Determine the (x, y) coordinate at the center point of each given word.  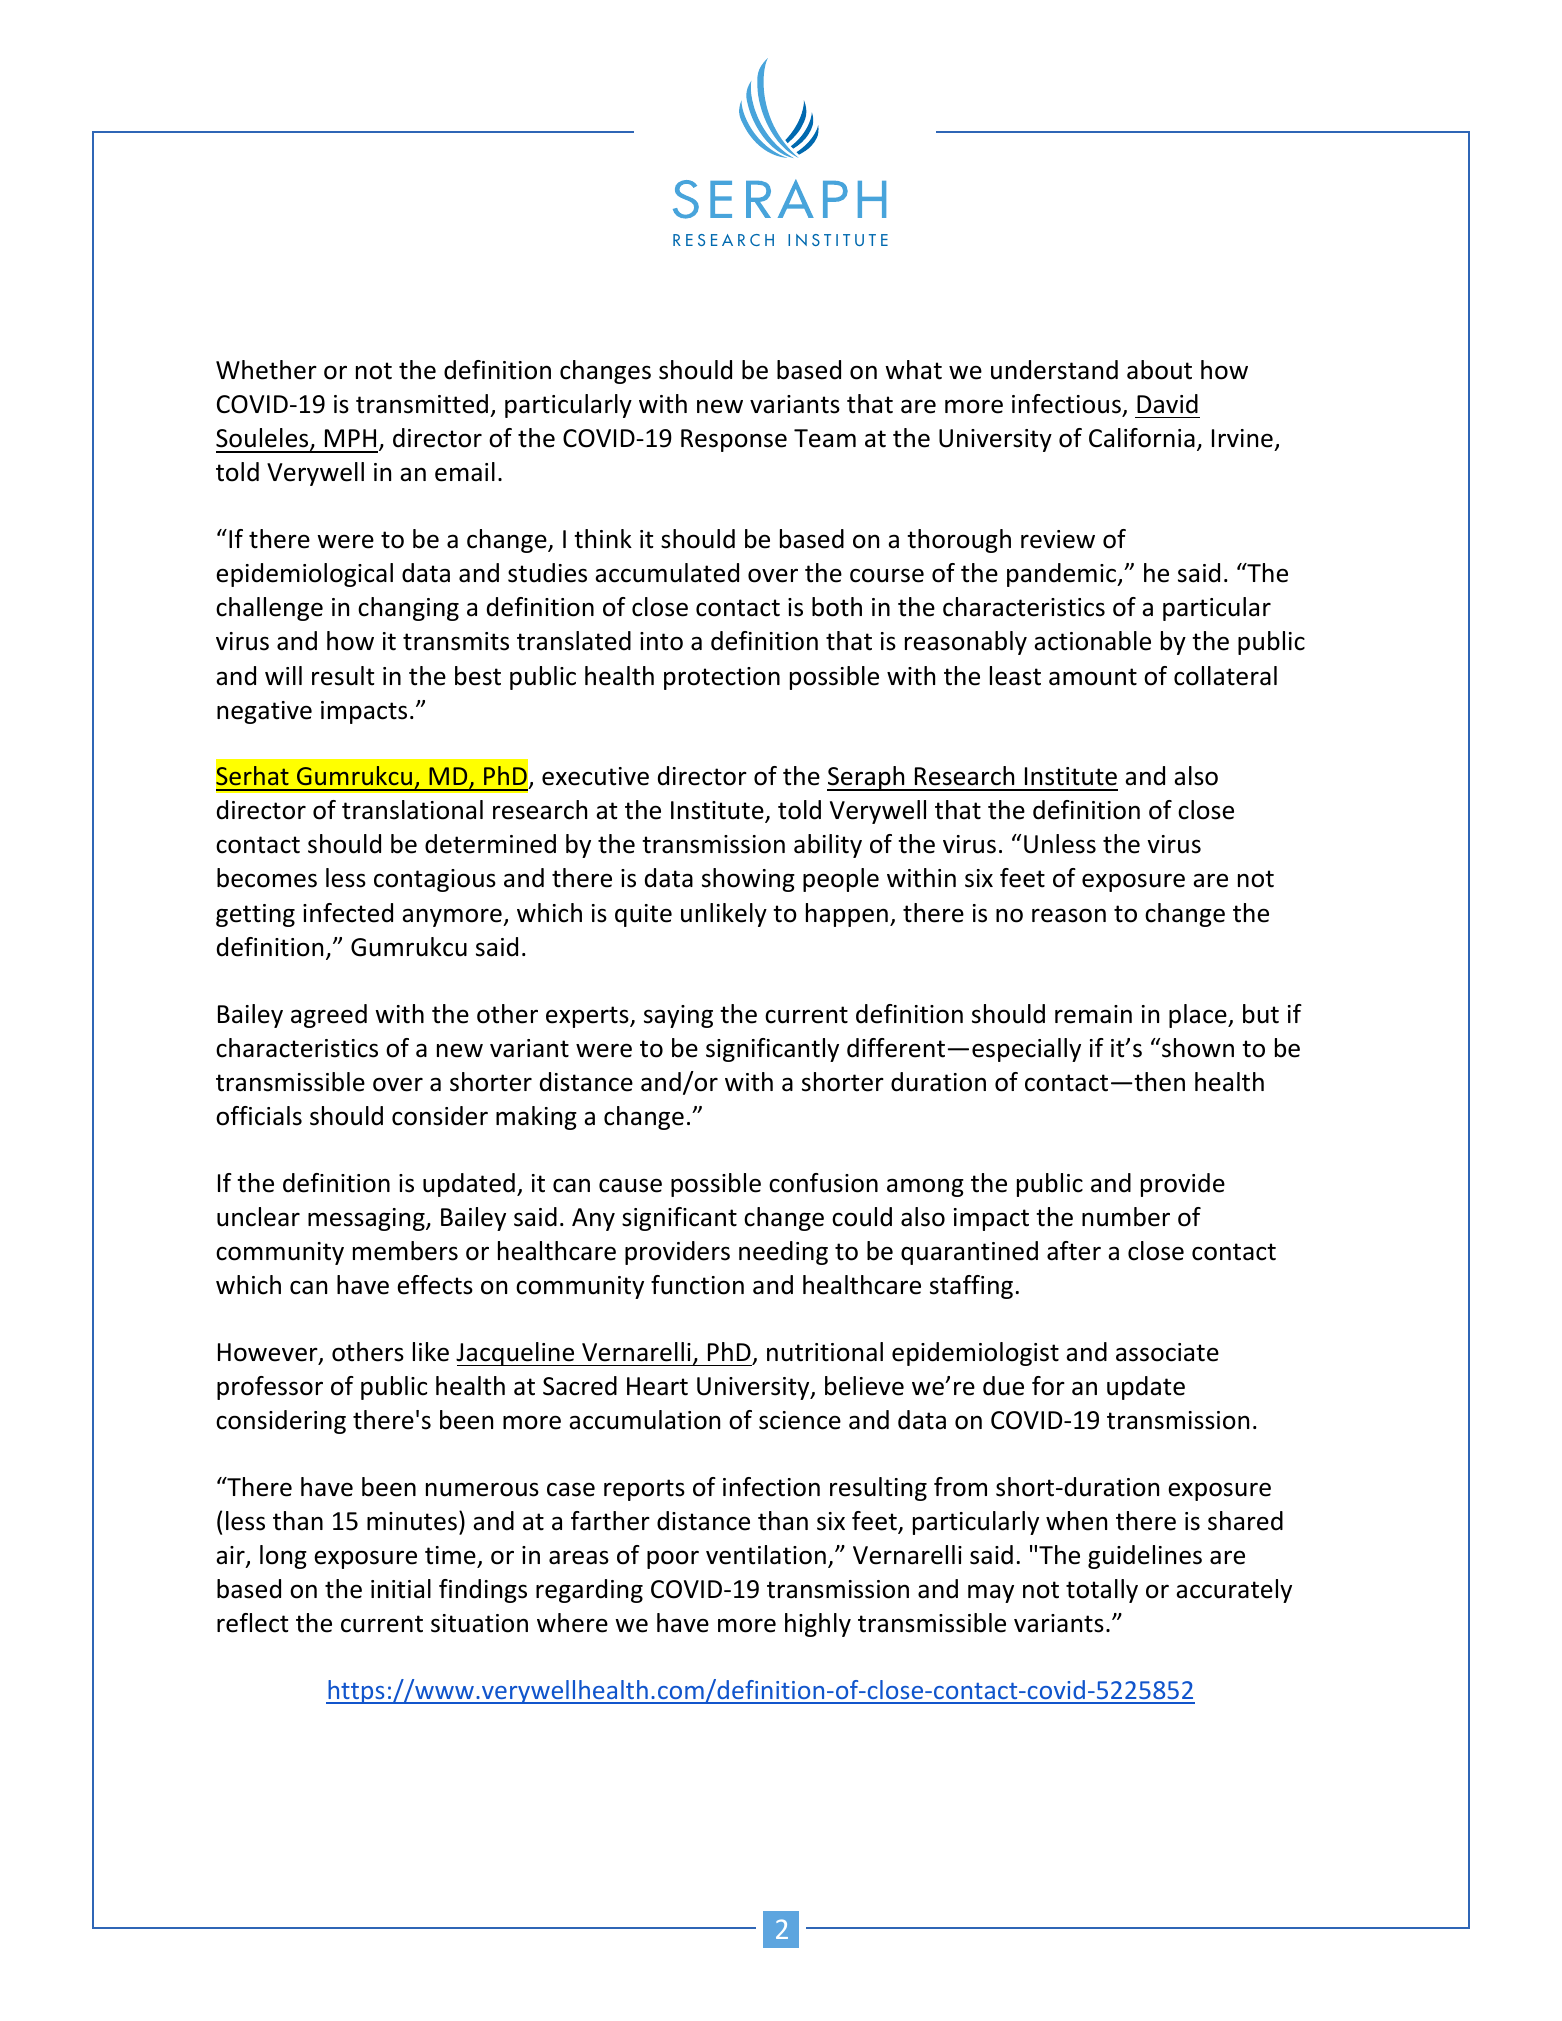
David (1167, 404)
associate (1167, 1352)
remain (1093, 1014)
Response (734, 440)
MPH (350, 438)
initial (401, 1589)
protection (722, 678)
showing (748, 880)
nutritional (825, 1352)
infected (348, 913)
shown (1198, 1048)
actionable (1092, 641)
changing (408, 609)
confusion (823, 1183)
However (269, 1353)
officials (259, 1116)
